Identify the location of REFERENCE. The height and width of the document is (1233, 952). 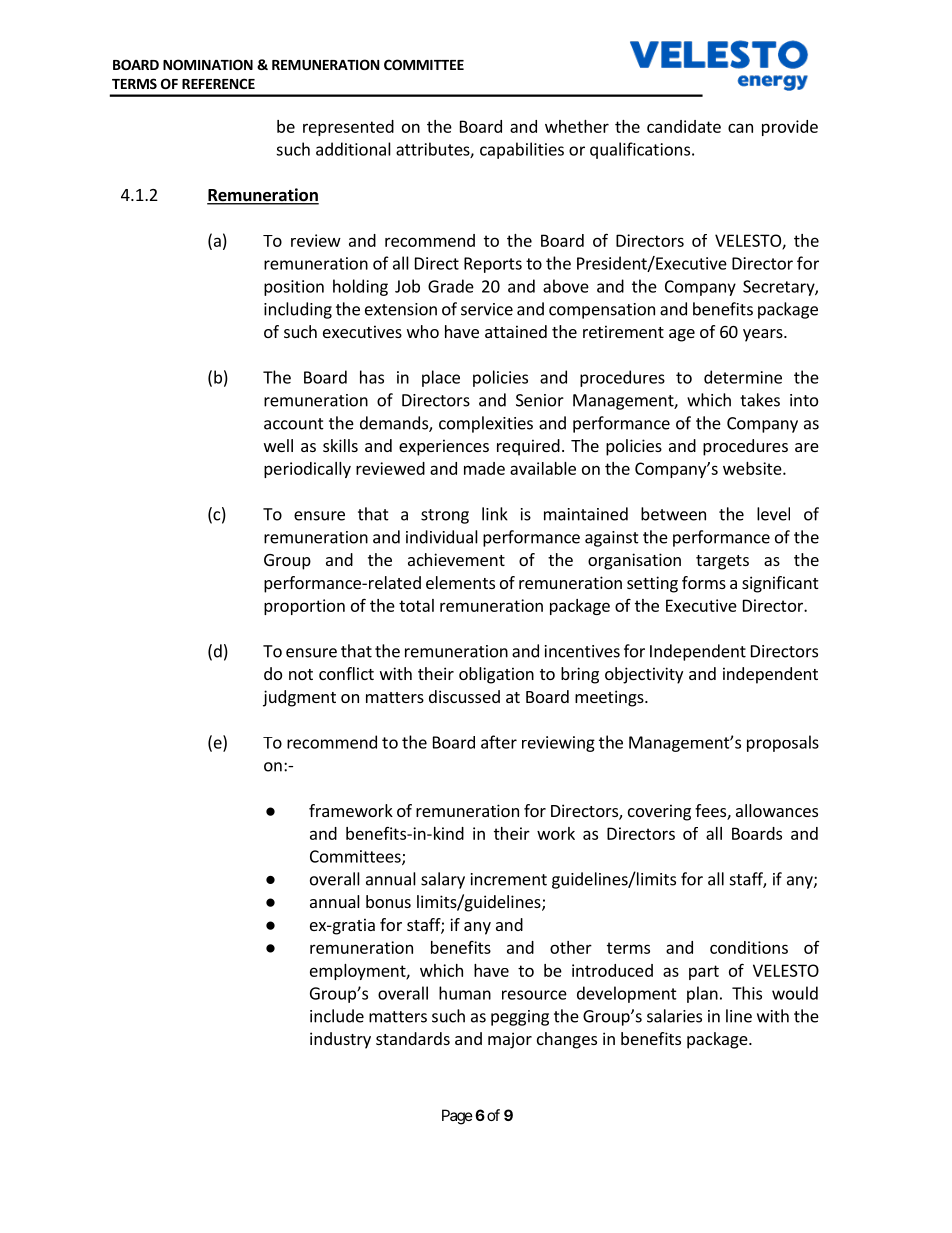
(218, 83).
